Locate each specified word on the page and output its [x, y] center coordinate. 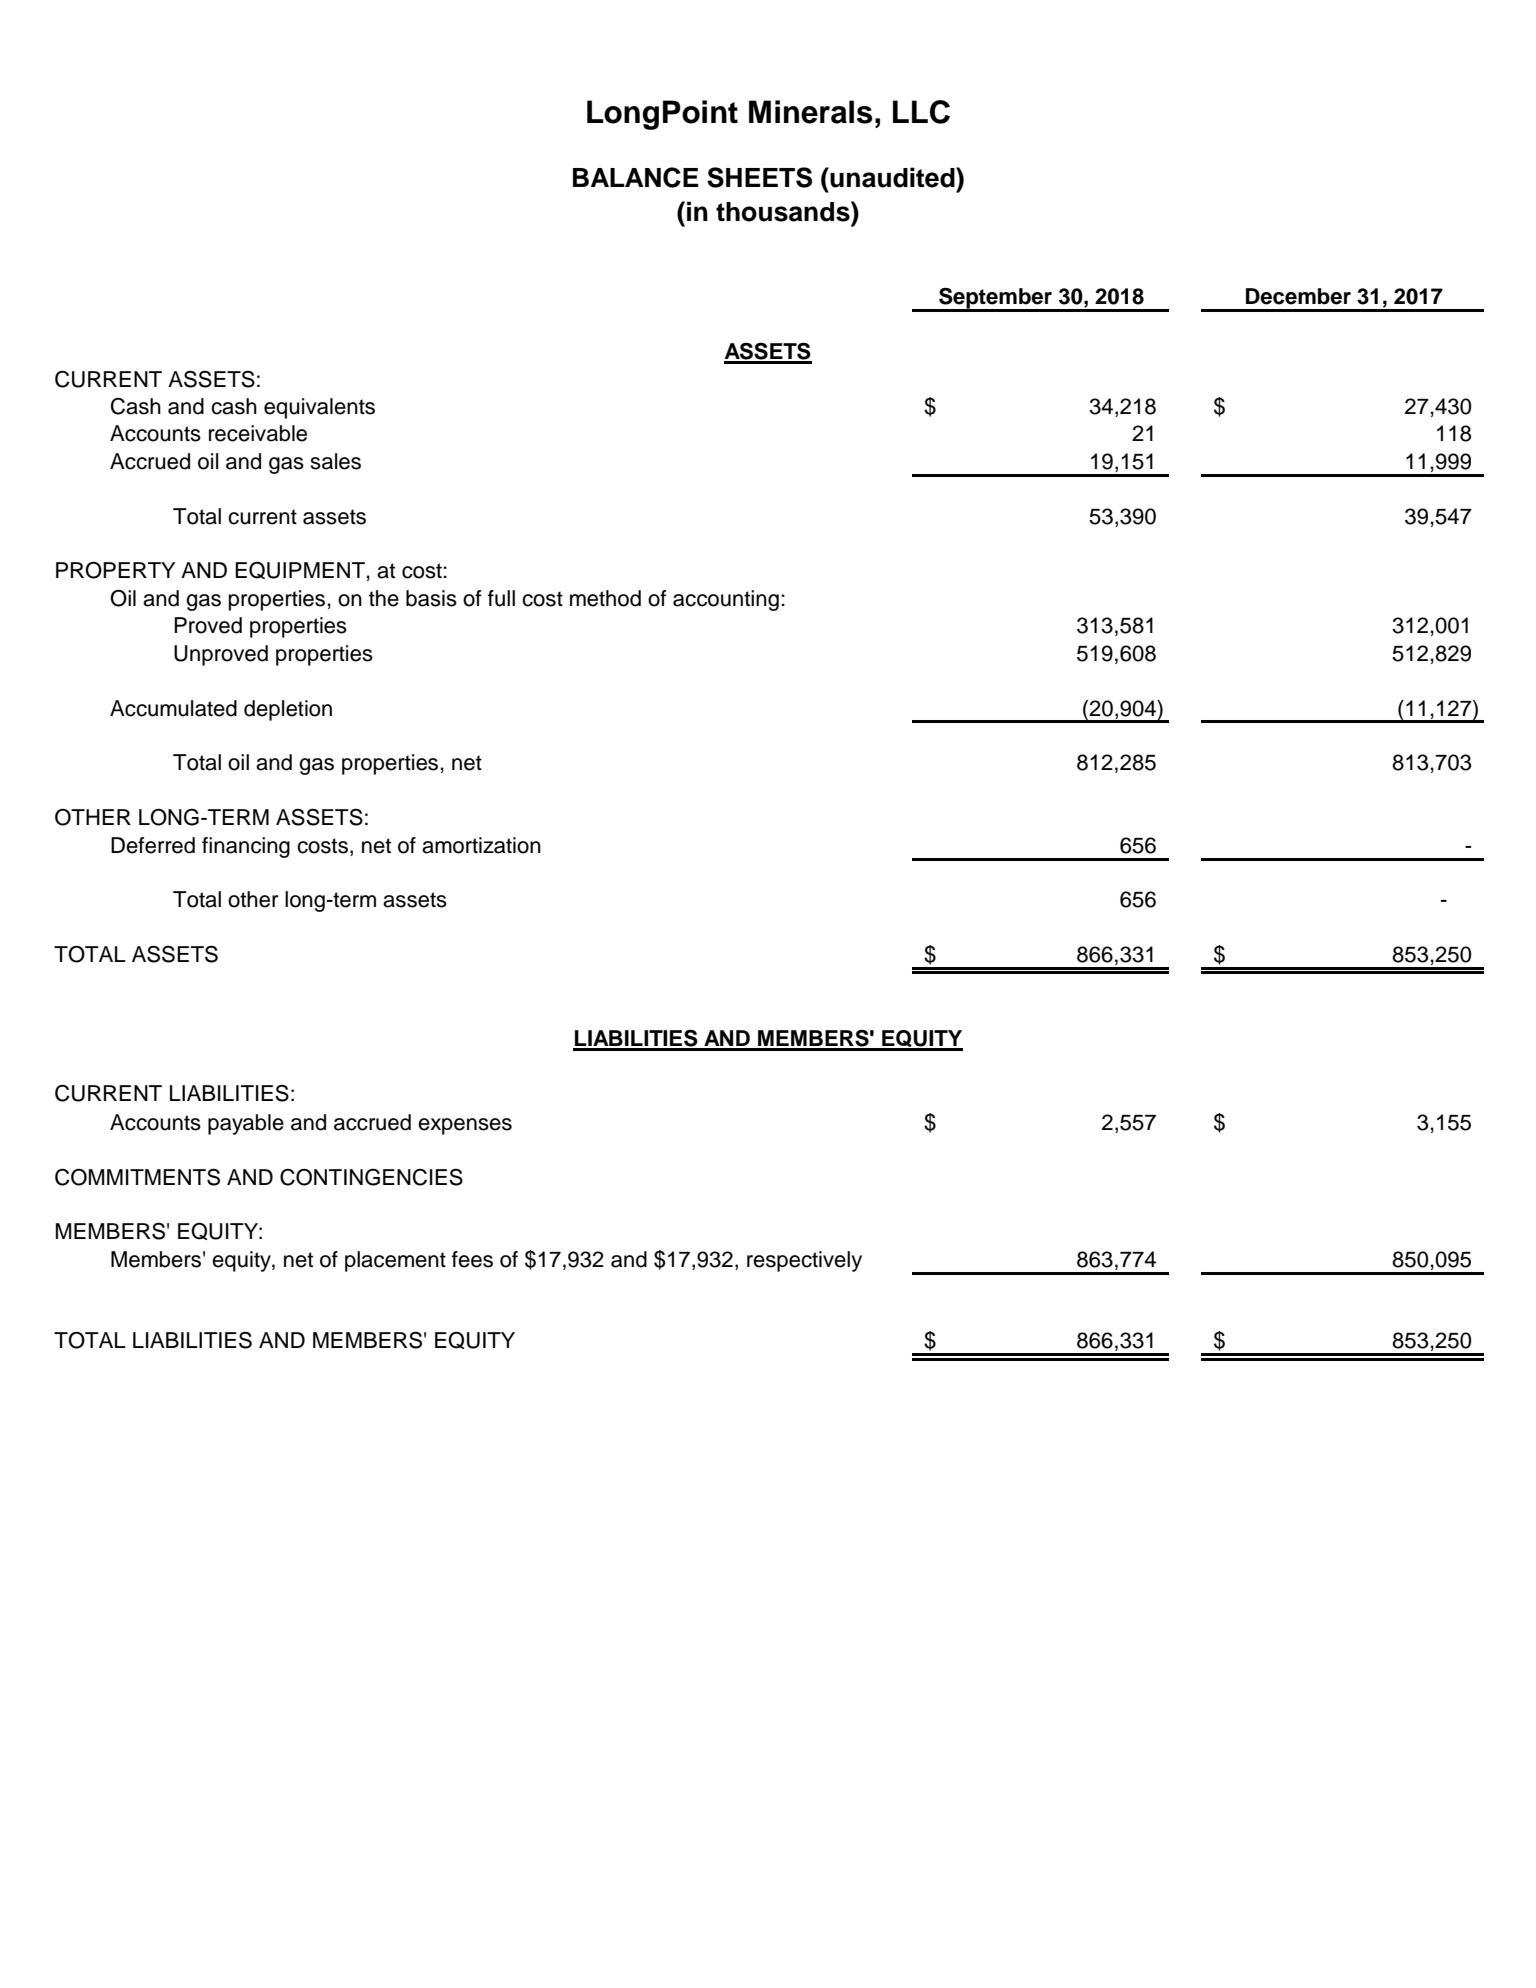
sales [335, 461]
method [605, 598]
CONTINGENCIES [371, 1177]
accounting [726, 600]
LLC [921, 112]
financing [246, 847]
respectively [804, 1261]
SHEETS [759, 177]
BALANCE [636, 177]
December [1298, 296]
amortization [481, 845]
